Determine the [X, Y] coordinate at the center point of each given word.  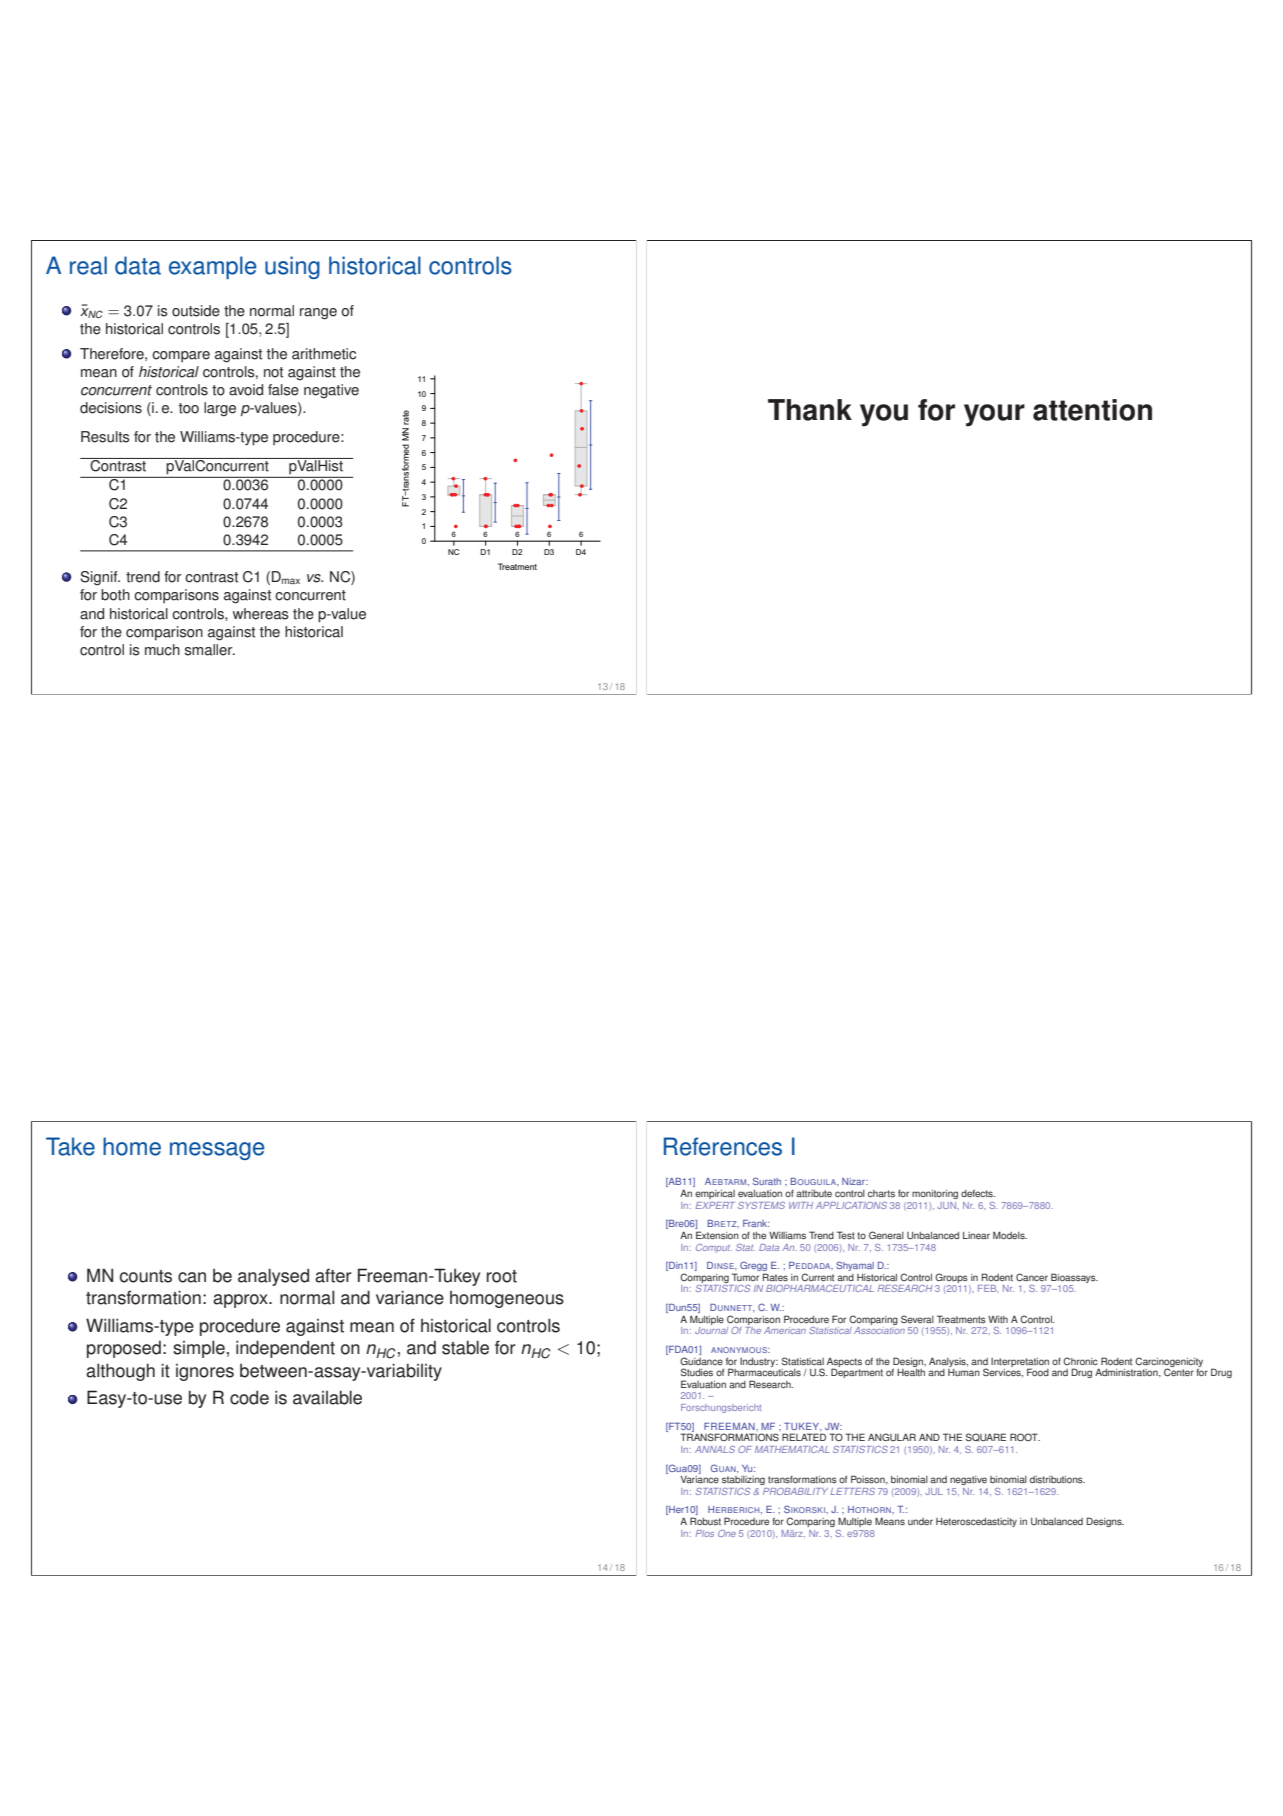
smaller [210, 650]
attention [1092, 410]
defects [978, 1193]
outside [196, 311]
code [249, 1397]
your [994, 415]
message [217, 1151]
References [723, 1146]
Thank [810, 410]
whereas [261, 614]
